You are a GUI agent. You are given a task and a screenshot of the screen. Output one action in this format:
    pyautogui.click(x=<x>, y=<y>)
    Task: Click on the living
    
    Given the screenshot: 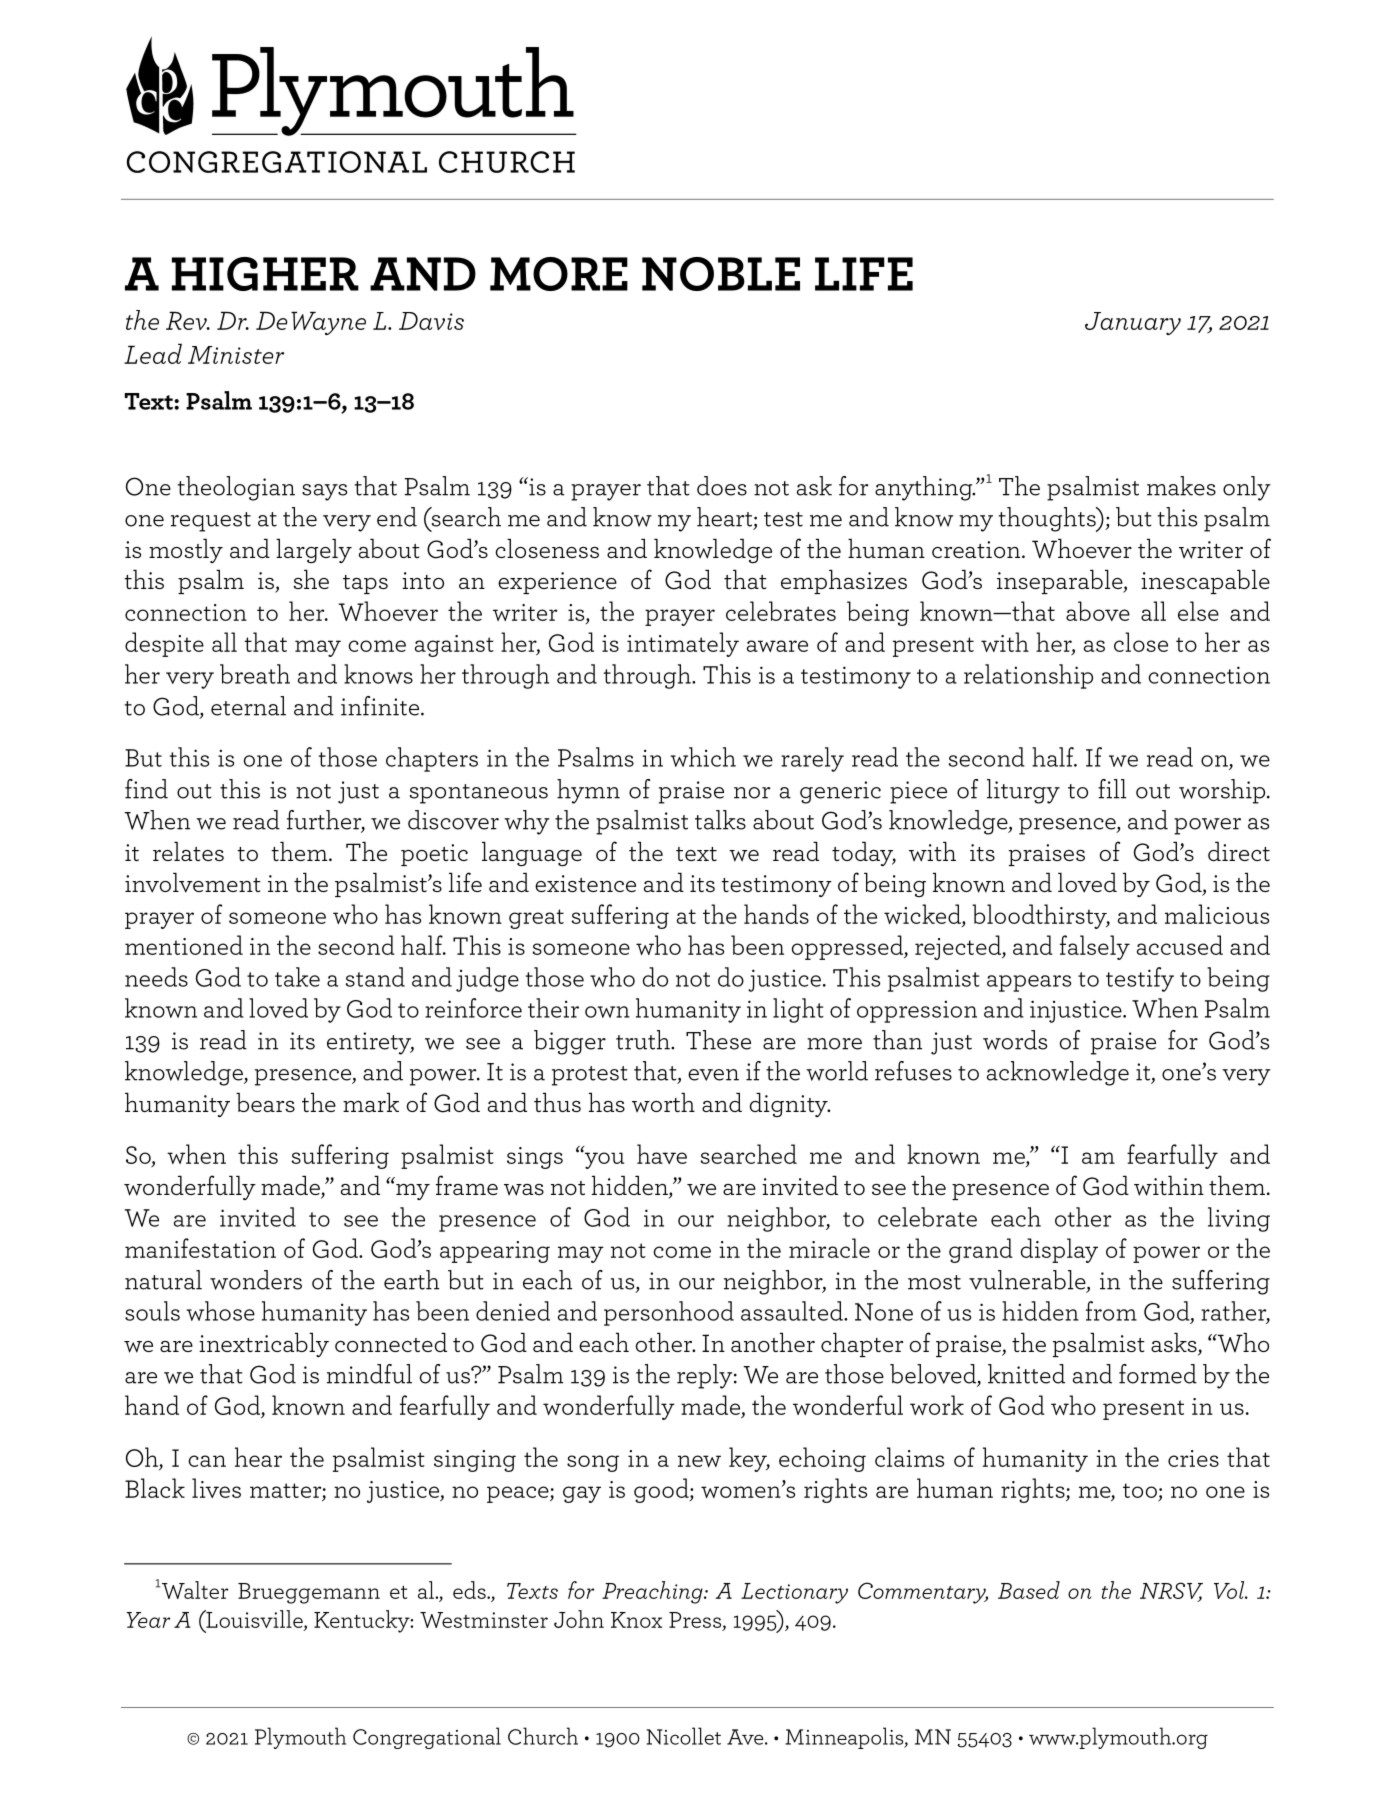 What is the action you would take?
    pyautogui.click(x=1239, y=1219)
